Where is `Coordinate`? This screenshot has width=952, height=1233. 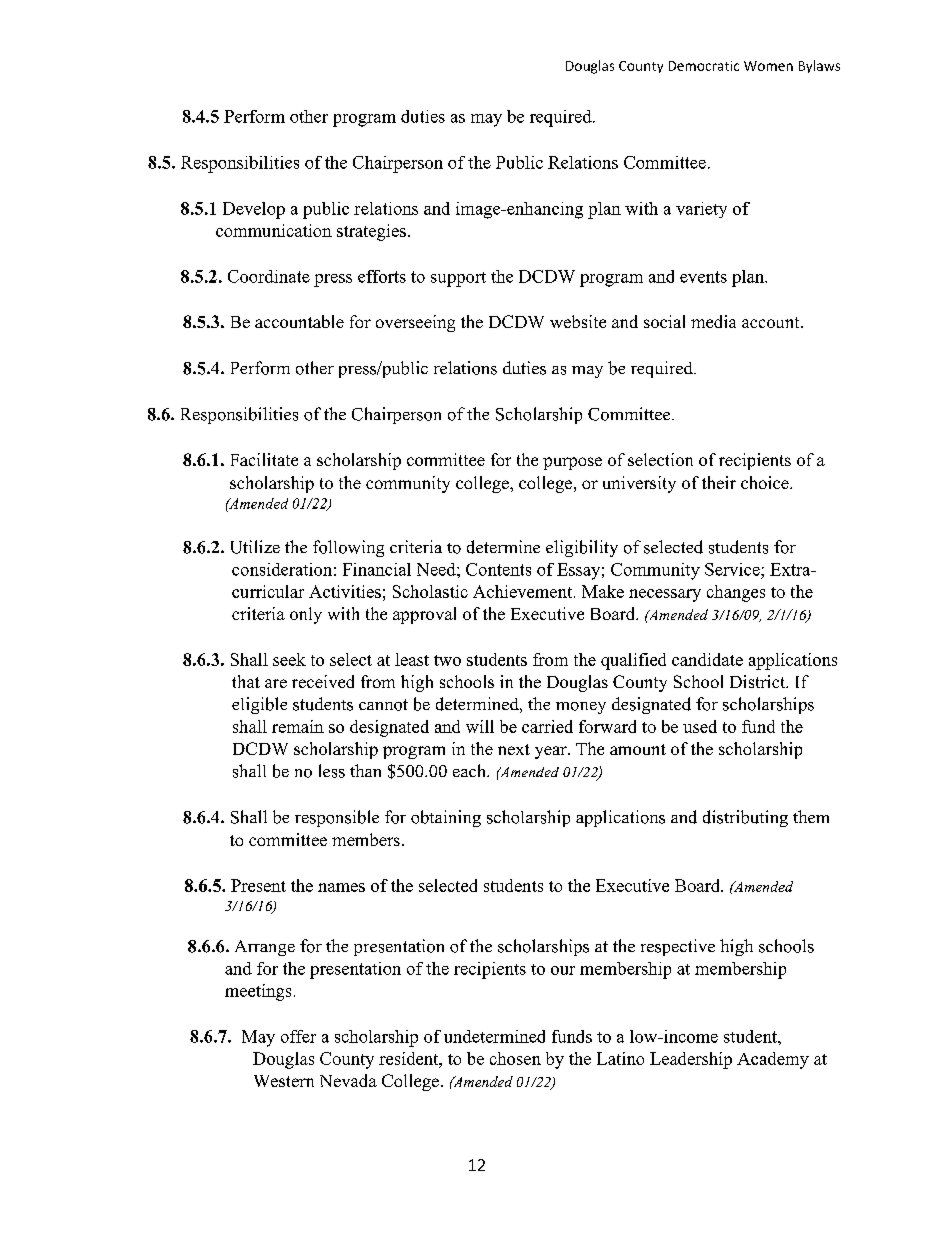
Coordinate is located at coordinates (269, 276).
